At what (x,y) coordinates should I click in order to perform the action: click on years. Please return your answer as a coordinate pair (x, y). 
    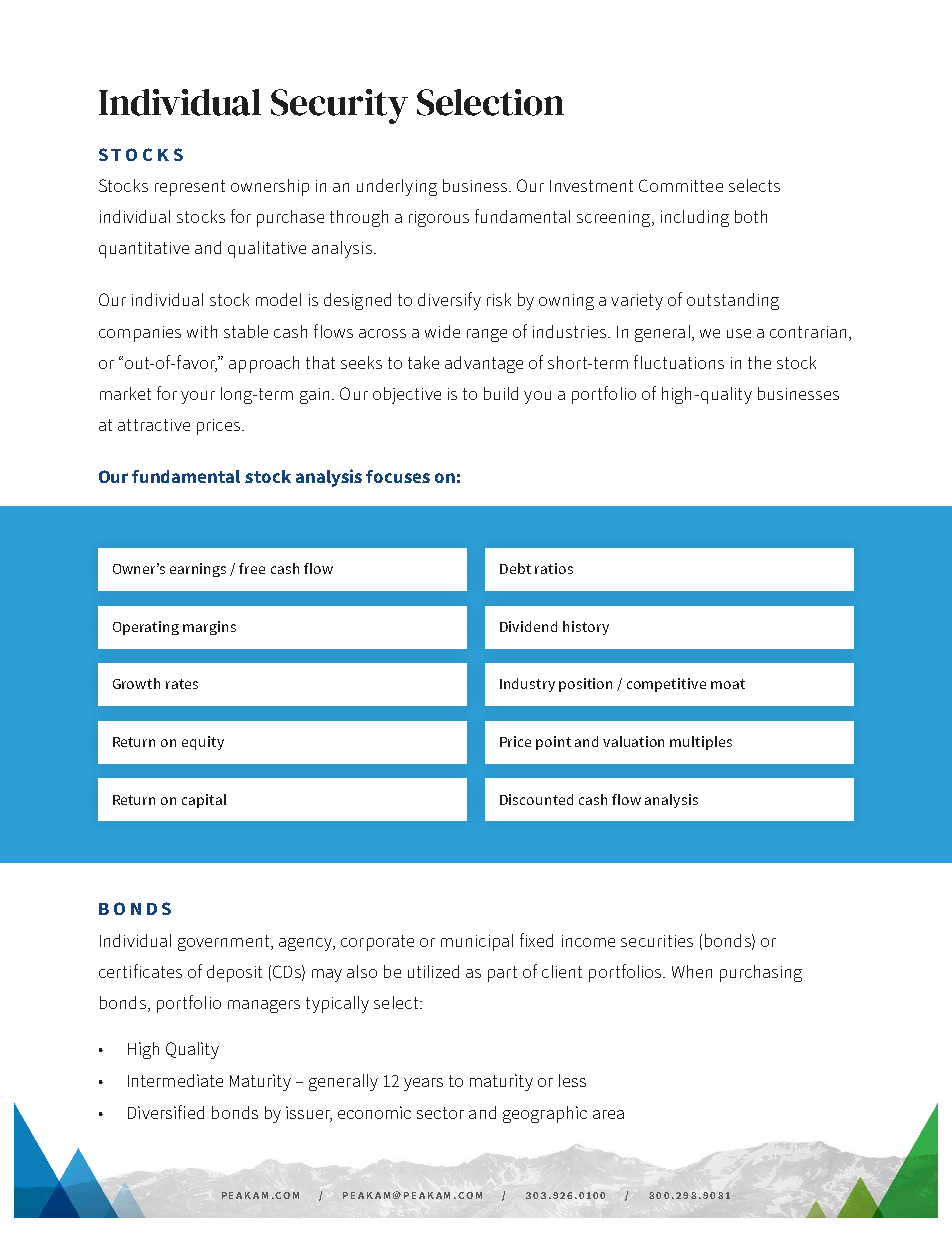
    Looking at the image, I should click on (423, 1084).
